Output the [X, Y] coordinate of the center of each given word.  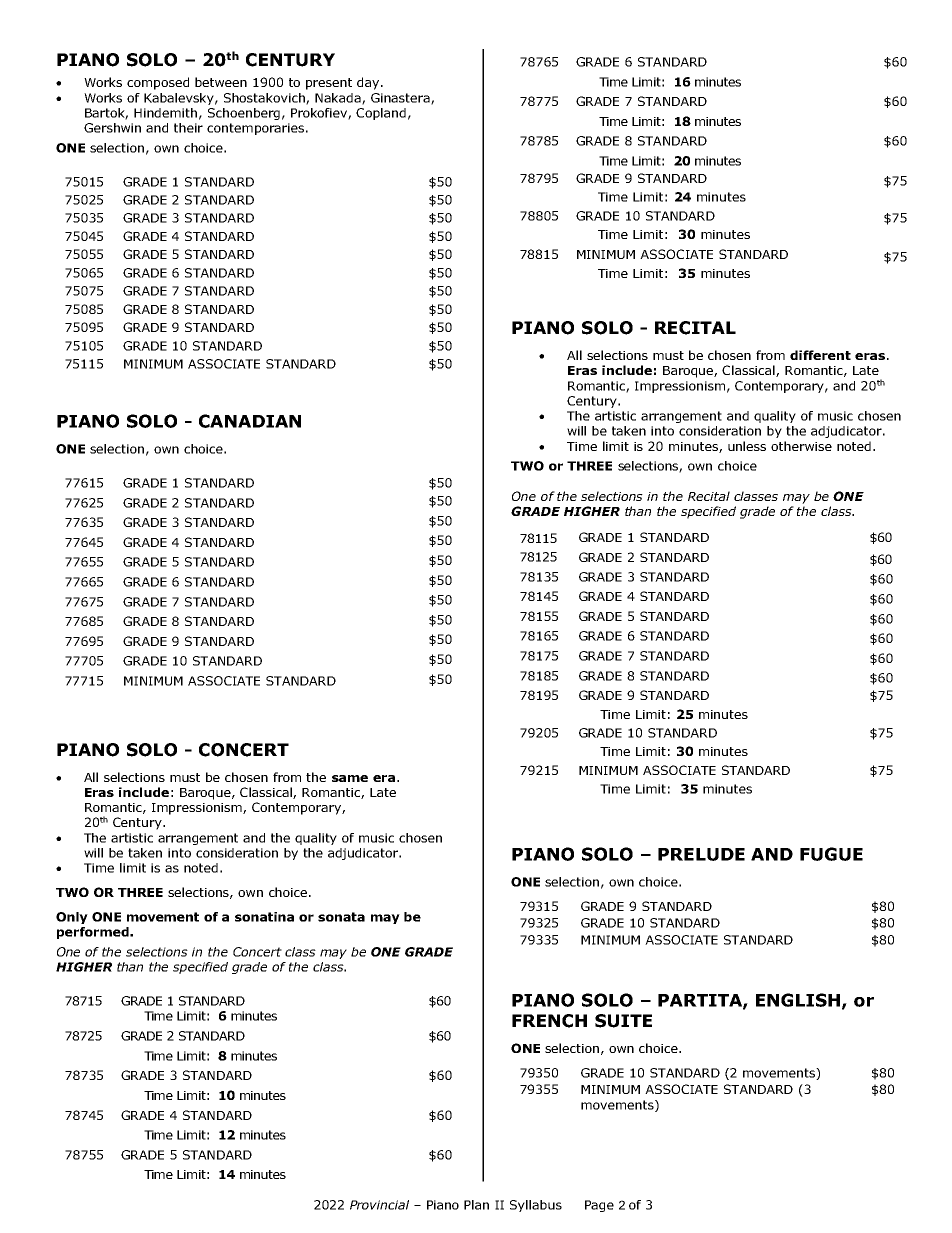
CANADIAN [250, 421]
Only [72, 918]
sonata [341, 917]
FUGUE [831, 854]
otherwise [801, 446]
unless [747, 446]
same [350, 778]
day [368, 83]
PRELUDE [701, 854]
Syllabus [536, 1206]
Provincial [379, 1205]
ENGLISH [798, 1000]
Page [599, 1206]
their [188, 128]
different [820, 355]
